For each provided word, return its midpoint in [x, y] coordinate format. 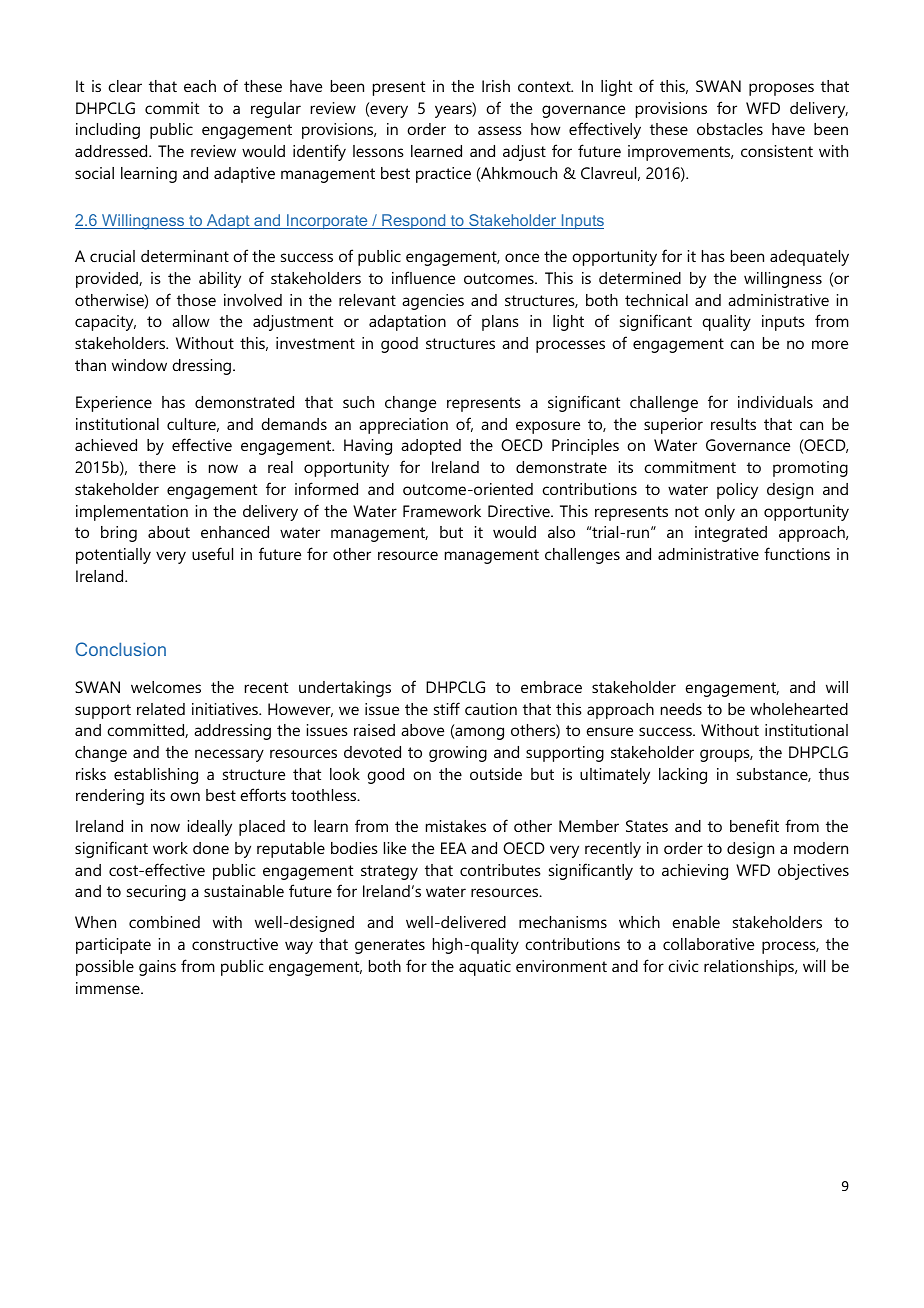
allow [191, 321]
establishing [156, 776]
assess [500, 130]
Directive [520, 511]
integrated [731, 534]
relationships [750, 968]
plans [500, 323]
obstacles [730, 129]
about [169, 532]
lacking [683, 776]
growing [458, 754]
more [830, 344]
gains [157, 968]
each [200, 86]
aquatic [485, 968]
